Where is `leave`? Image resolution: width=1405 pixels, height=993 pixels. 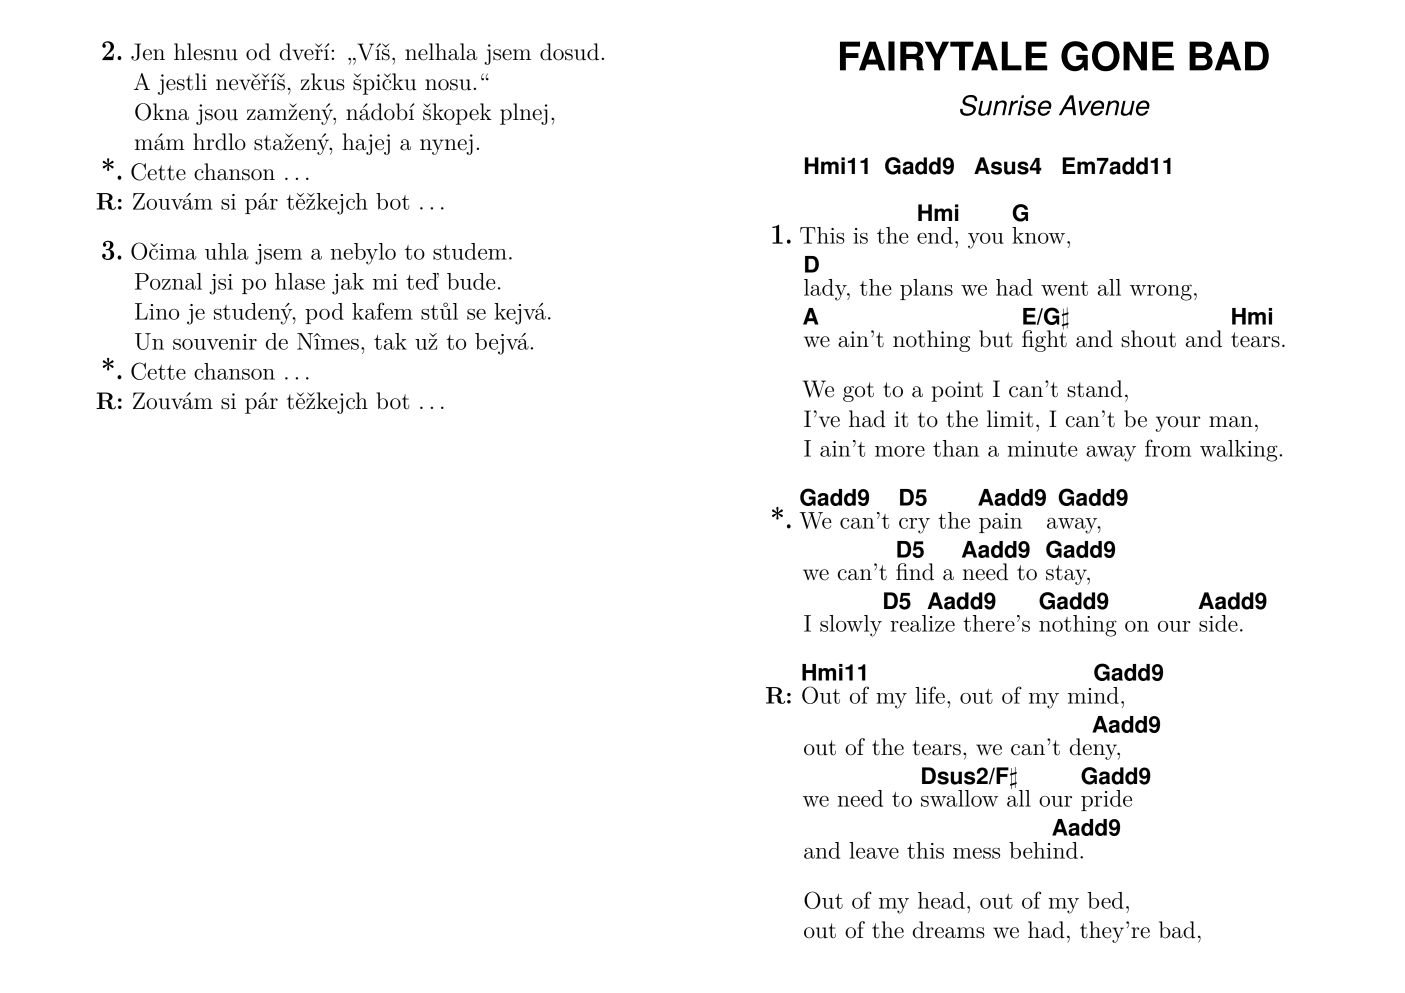 leave is located at coordinates (874, 850).
